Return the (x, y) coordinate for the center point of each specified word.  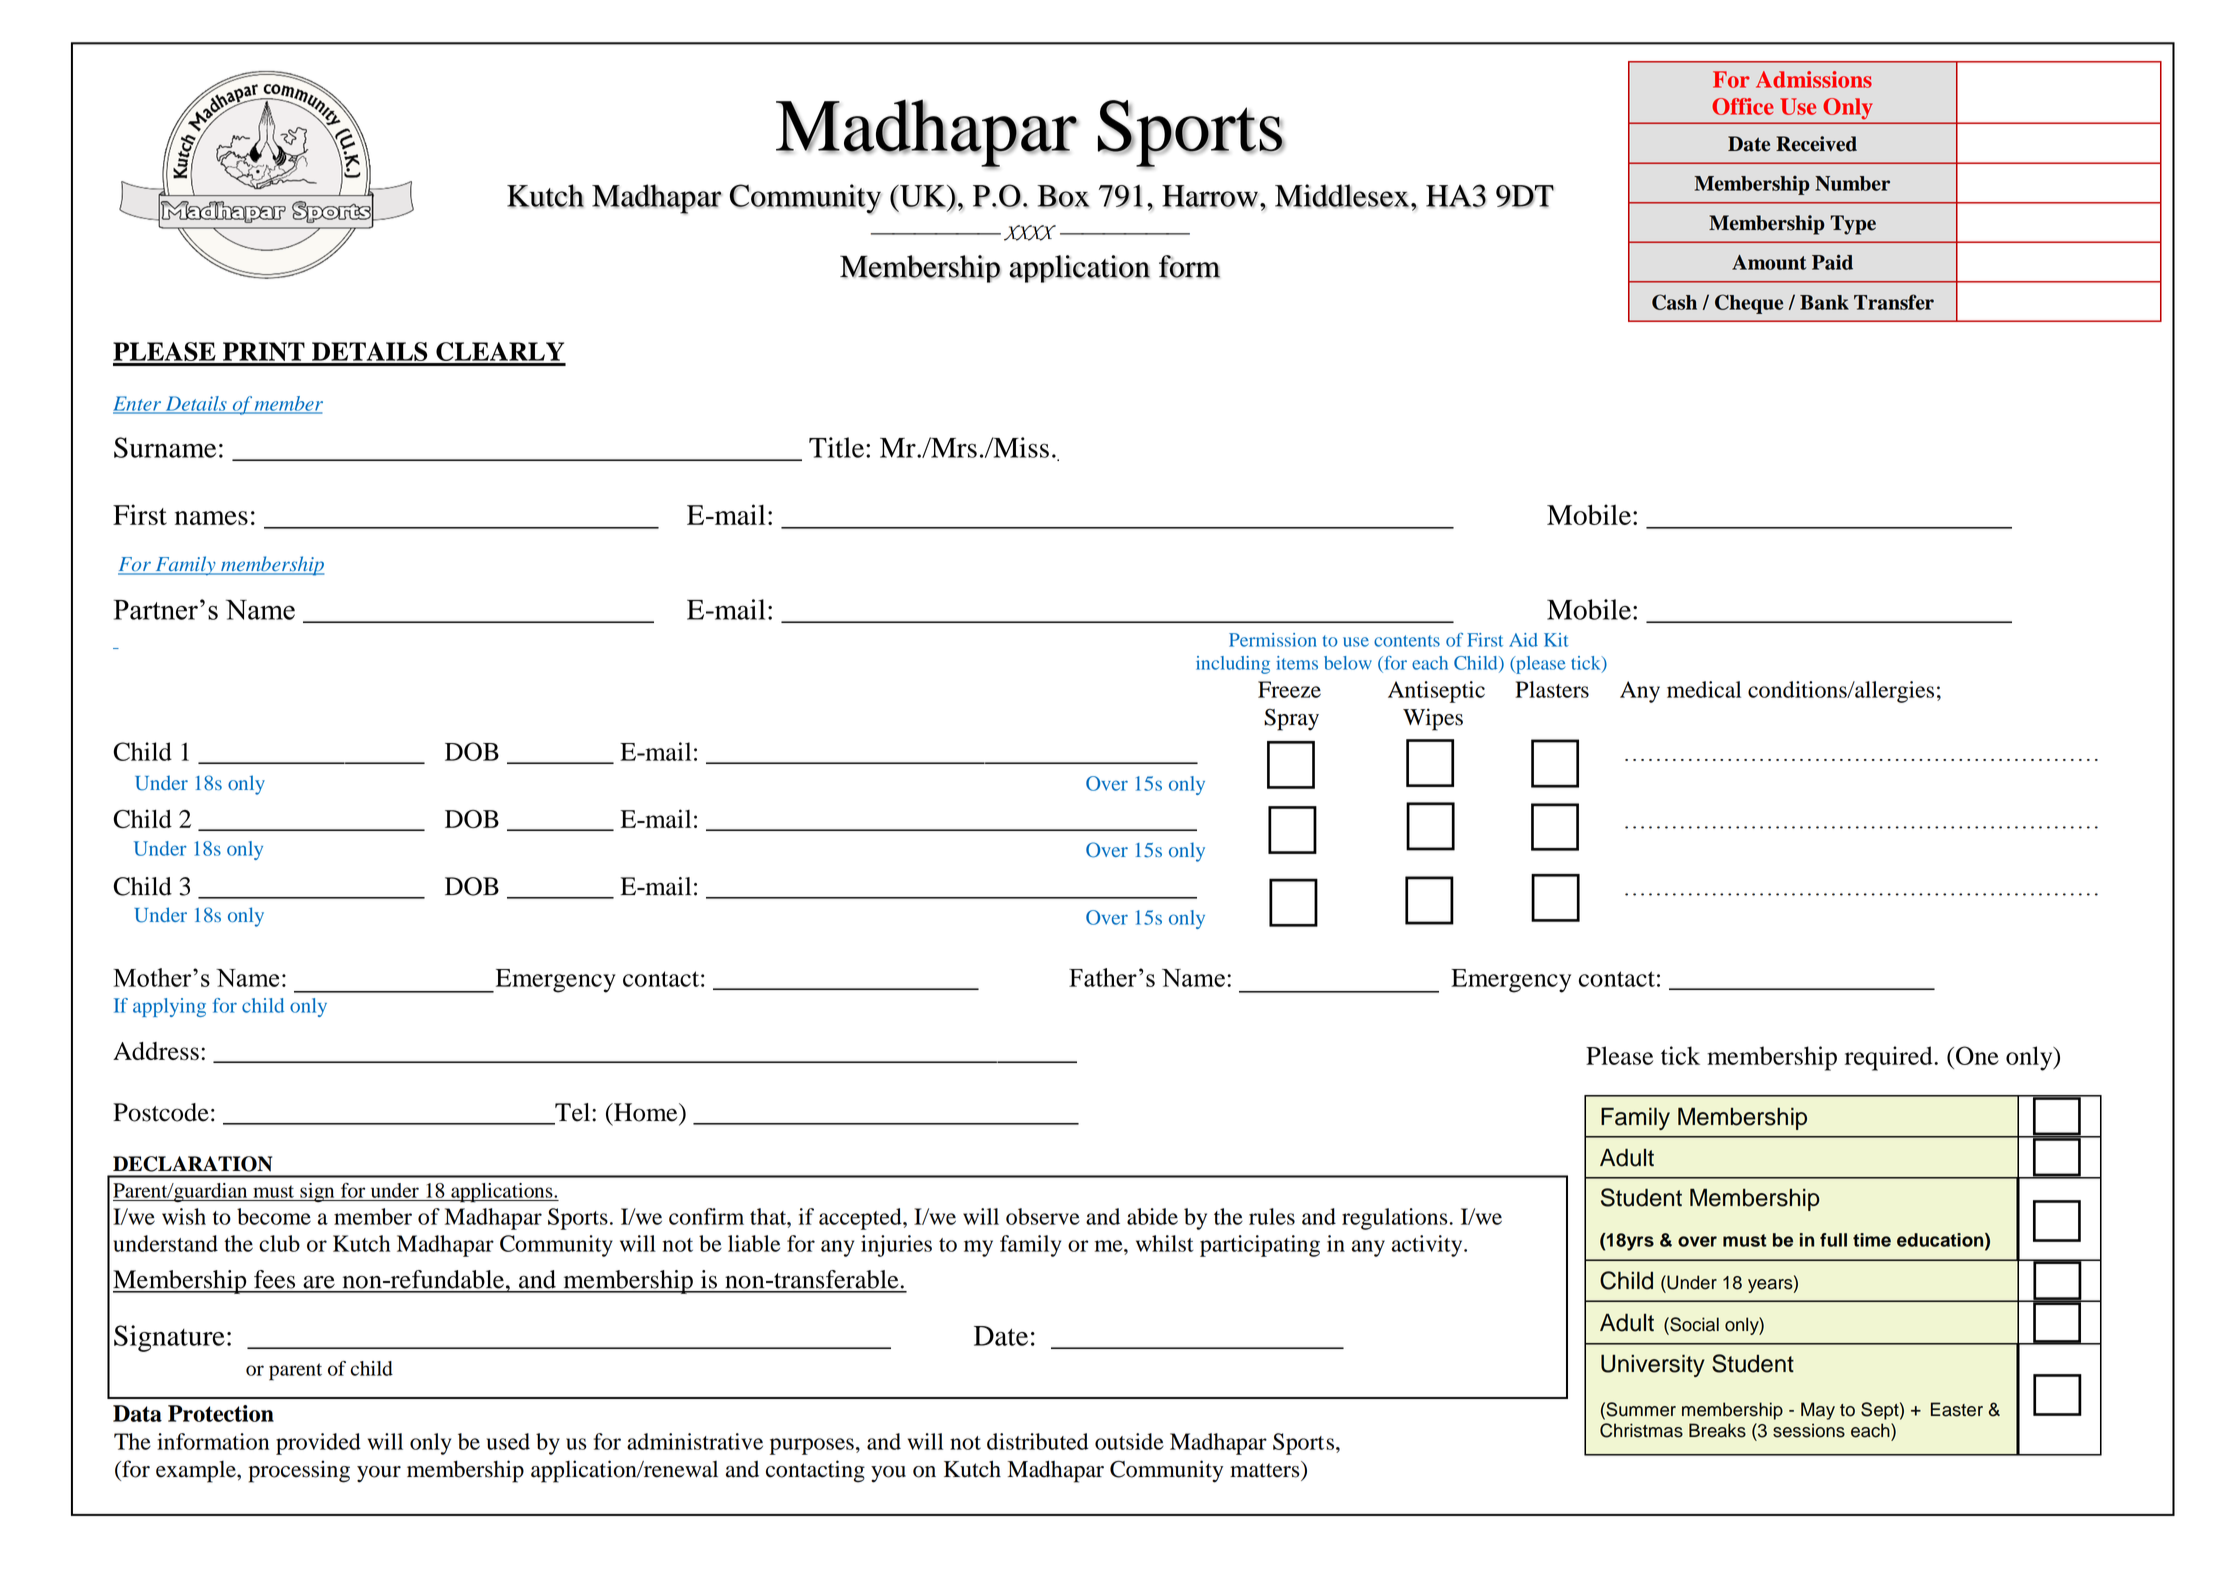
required (1890, 1058)
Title (836, 447)
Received (1816, 144)
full (1833, 1240)
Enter (138, 404)
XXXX (1030, 233)
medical (1704, 689)
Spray (1291, 719)
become (274, 1216)
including (1233, 665)
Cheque (1749, 304)
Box (1063, 196)
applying (169, 1007)
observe (1043, 1216)
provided (318, 1444)
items (1297, 663)
